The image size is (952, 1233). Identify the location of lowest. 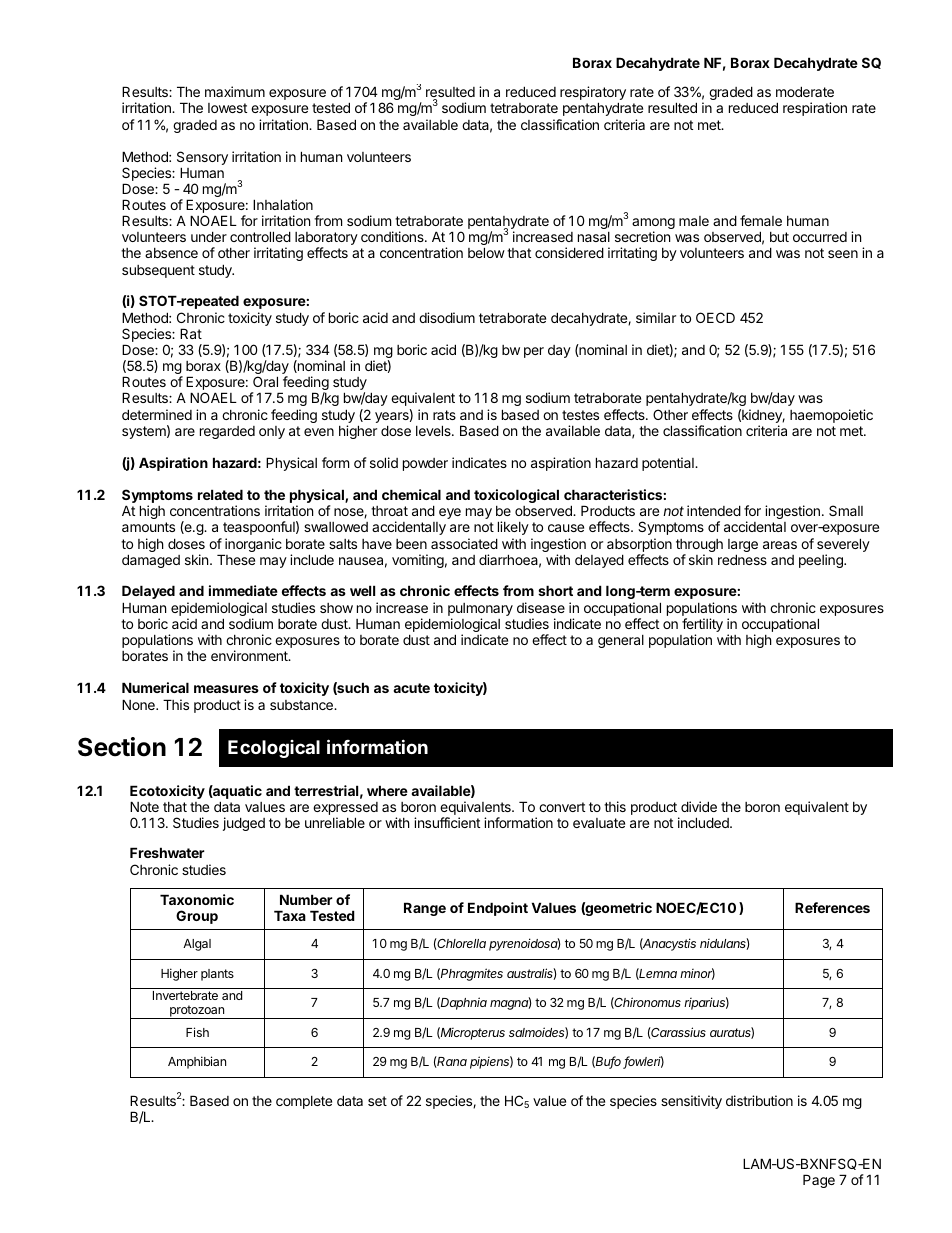
(227, 108).
